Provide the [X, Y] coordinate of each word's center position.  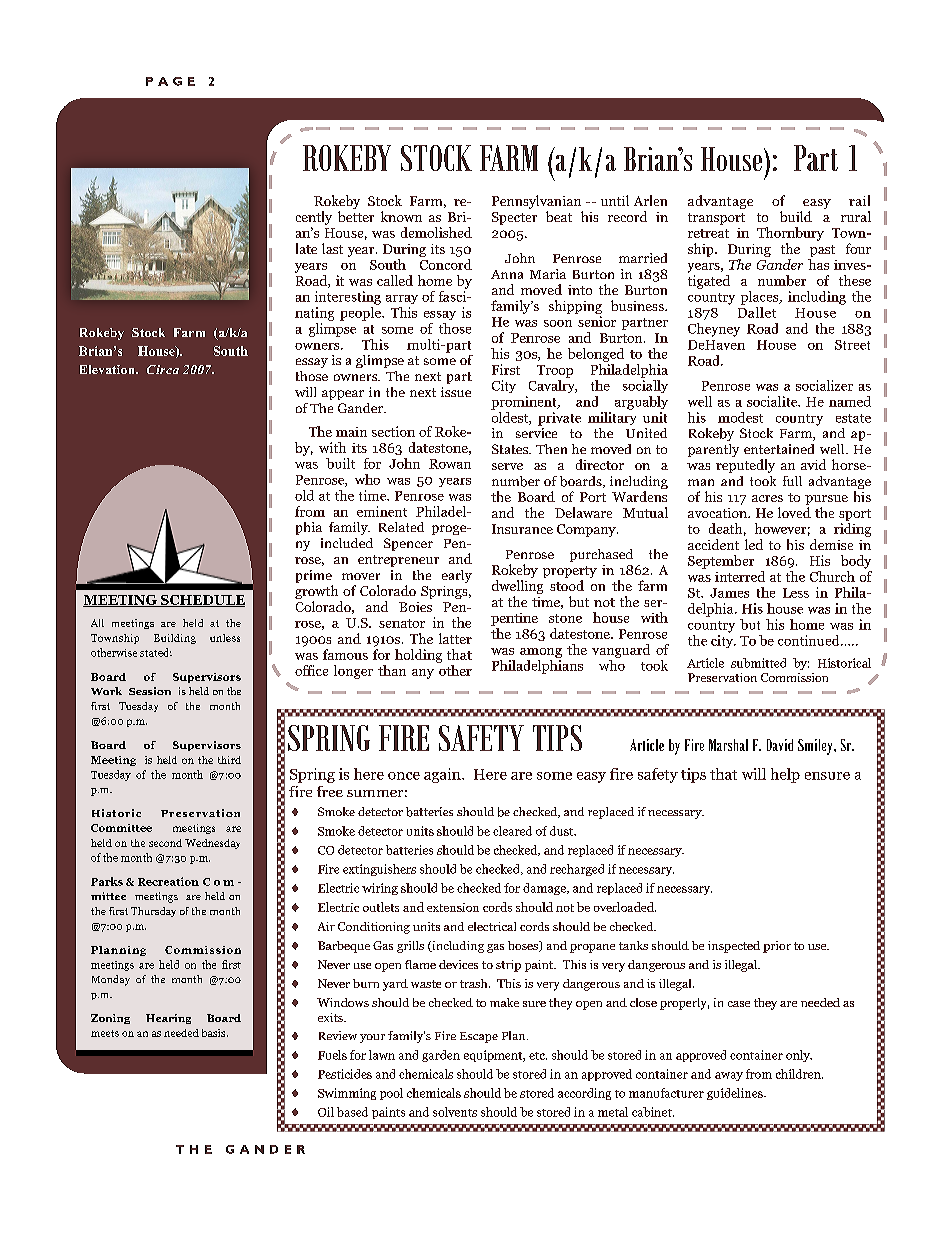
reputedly [745, 466]
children [799, 1074]
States [511, 449]
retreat [708, 233]
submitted [758, 663]
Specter [514, 218]
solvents [455, 1112]
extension [453, 907]
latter [455, 638]
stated [156, 652]
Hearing [168, 1019]
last [332, 248]
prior [777, 947]
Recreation [168, 881]
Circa [163, 369]
